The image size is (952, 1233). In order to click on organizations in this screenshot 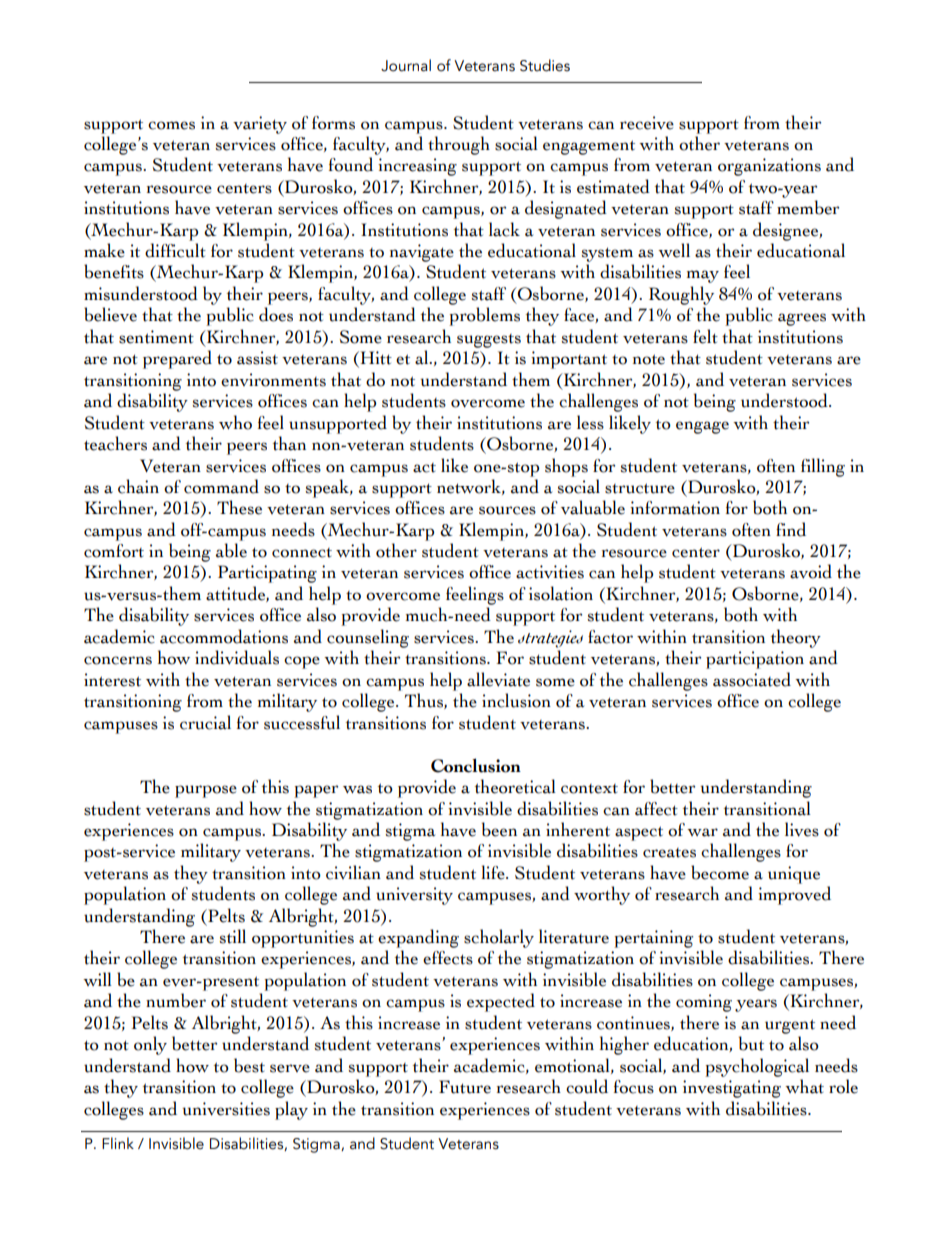, I will do `click(769, 167)`.
